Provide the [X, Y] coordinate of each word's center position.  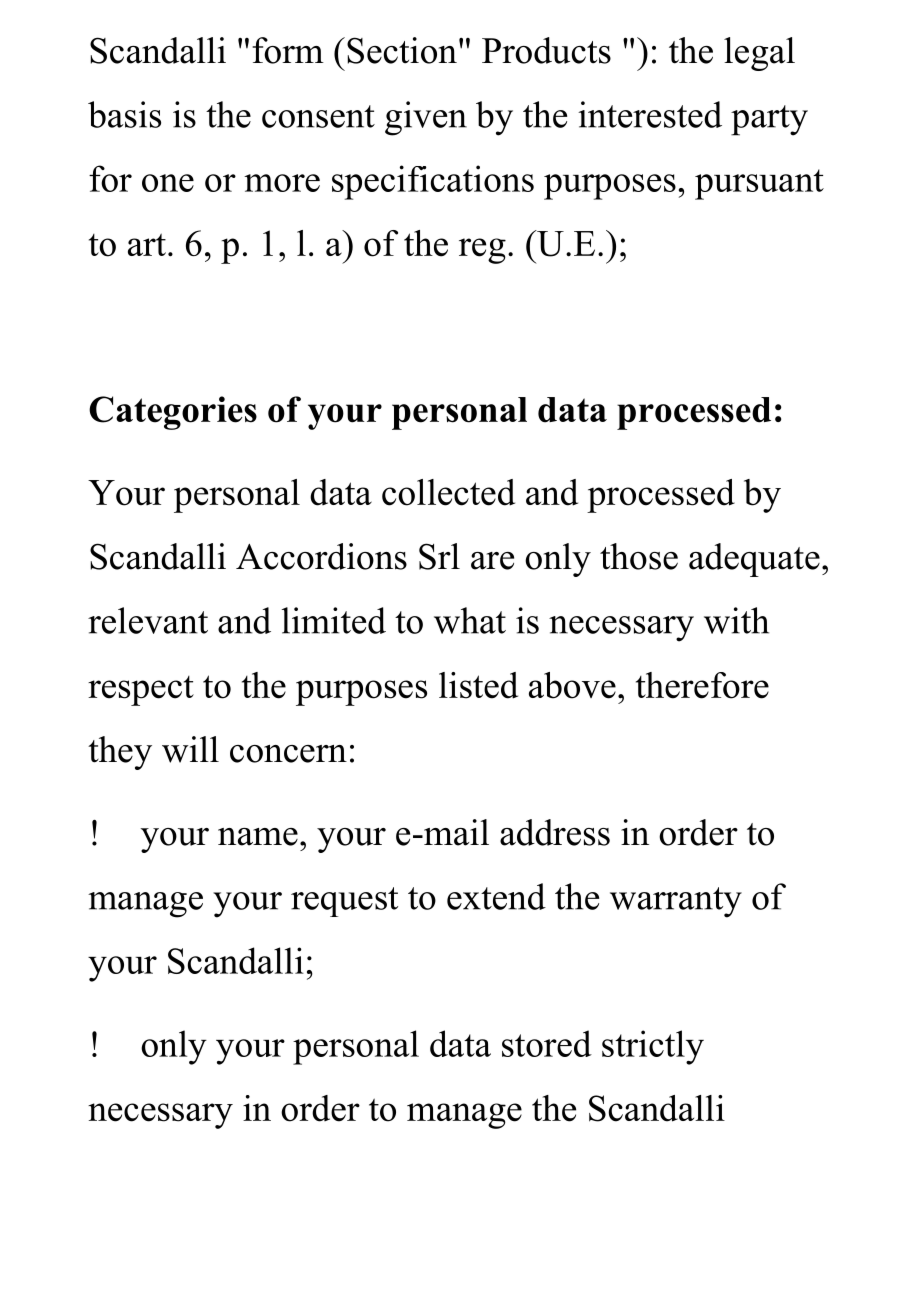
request [344, 902]
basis [124, 114]
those [639, 556]
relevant [148, 620]
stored [547, 1043]
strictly [653, 1047]
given [426, 118]
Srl [439, 556]
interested [650, 114]
